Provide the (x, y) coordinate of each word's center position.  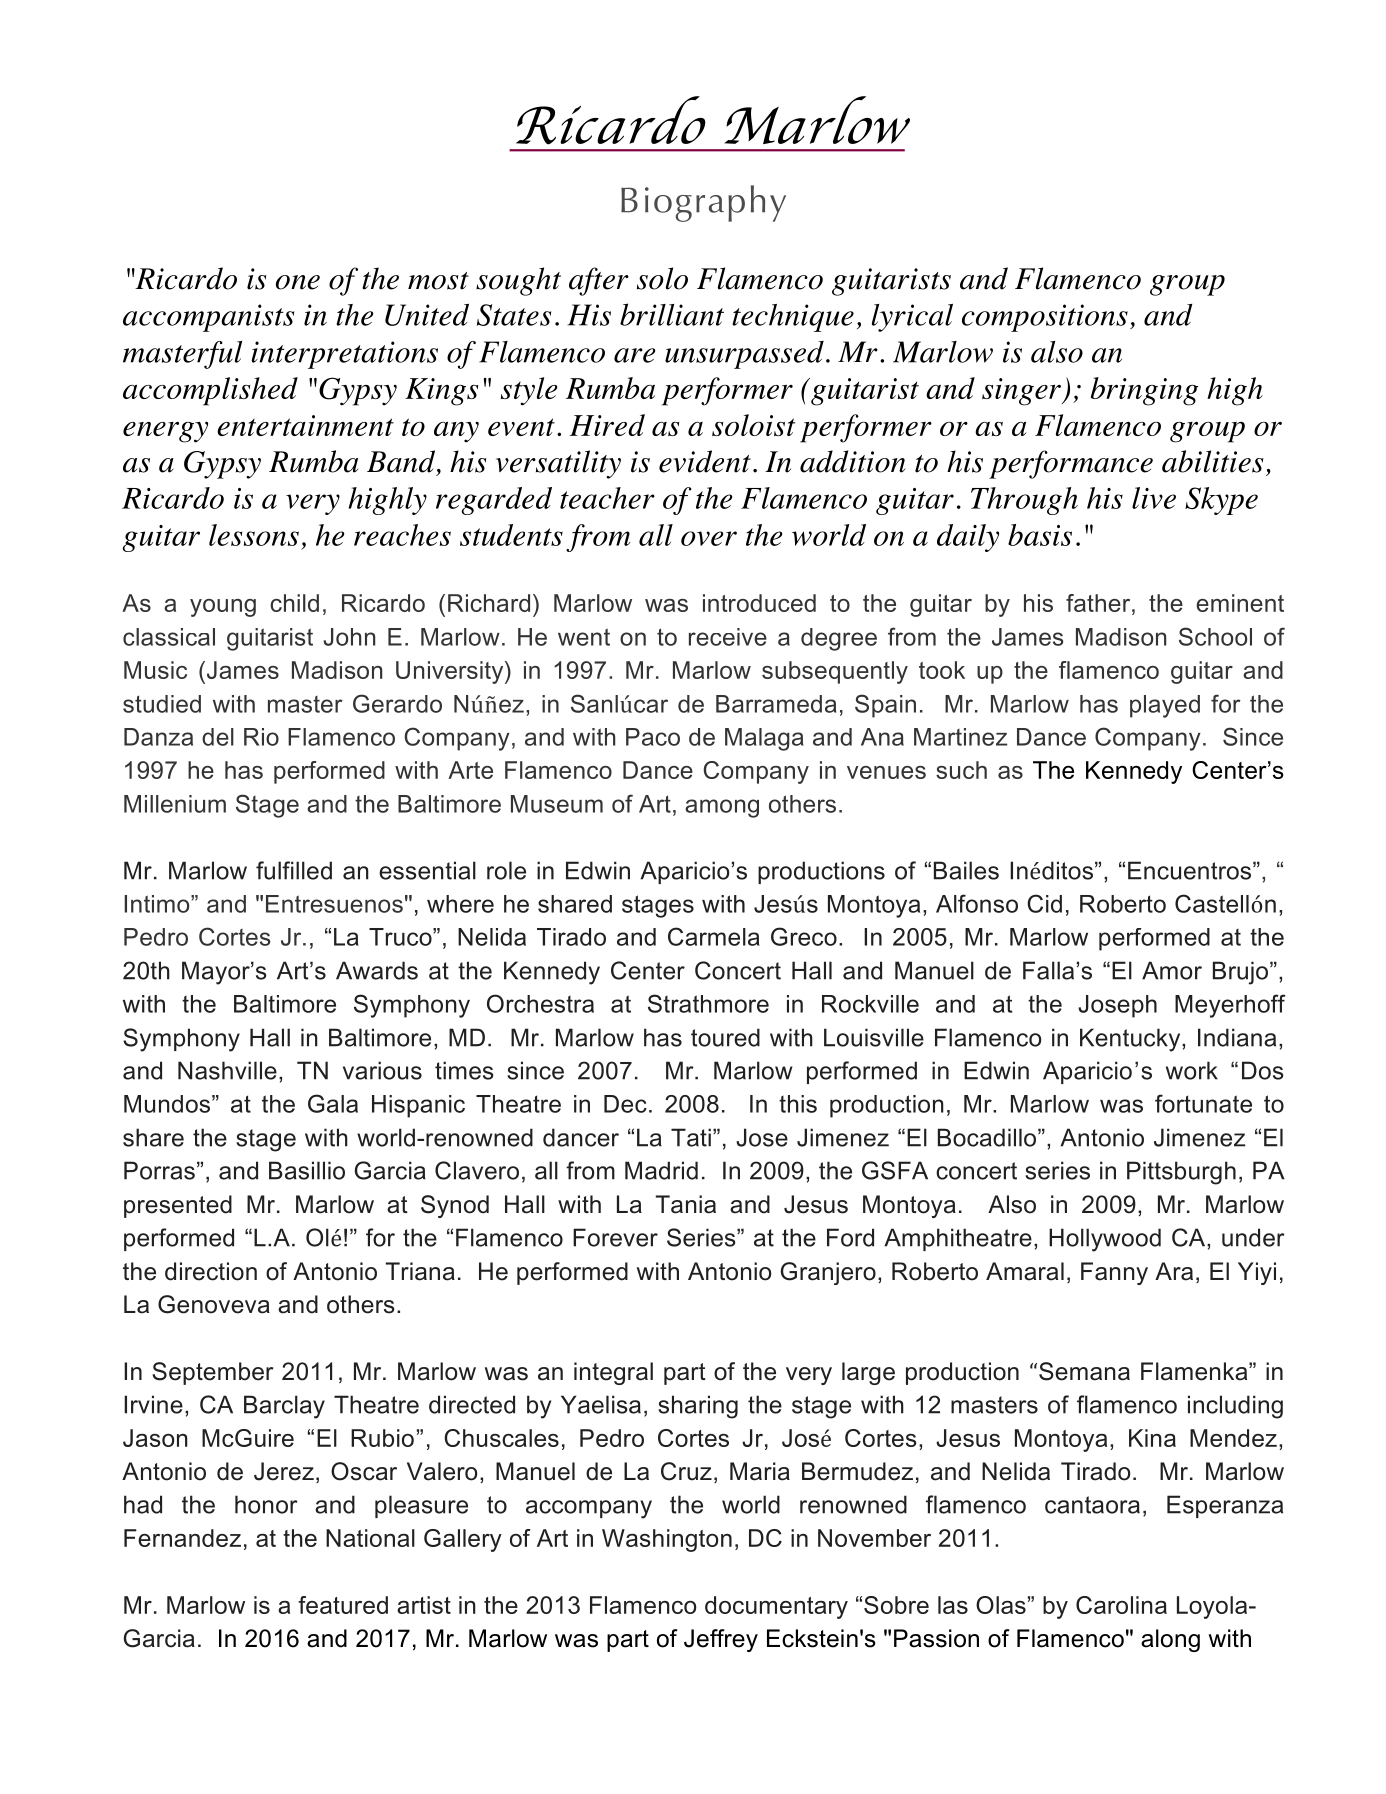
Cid (1044, 903)
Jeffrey (721, 1640)
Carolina (1121, 1605)
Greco (804, 936)
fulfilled (294, 870)
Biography (703, 203)
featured (343, 1605)
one (298, 282)
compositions (1045, 318)
